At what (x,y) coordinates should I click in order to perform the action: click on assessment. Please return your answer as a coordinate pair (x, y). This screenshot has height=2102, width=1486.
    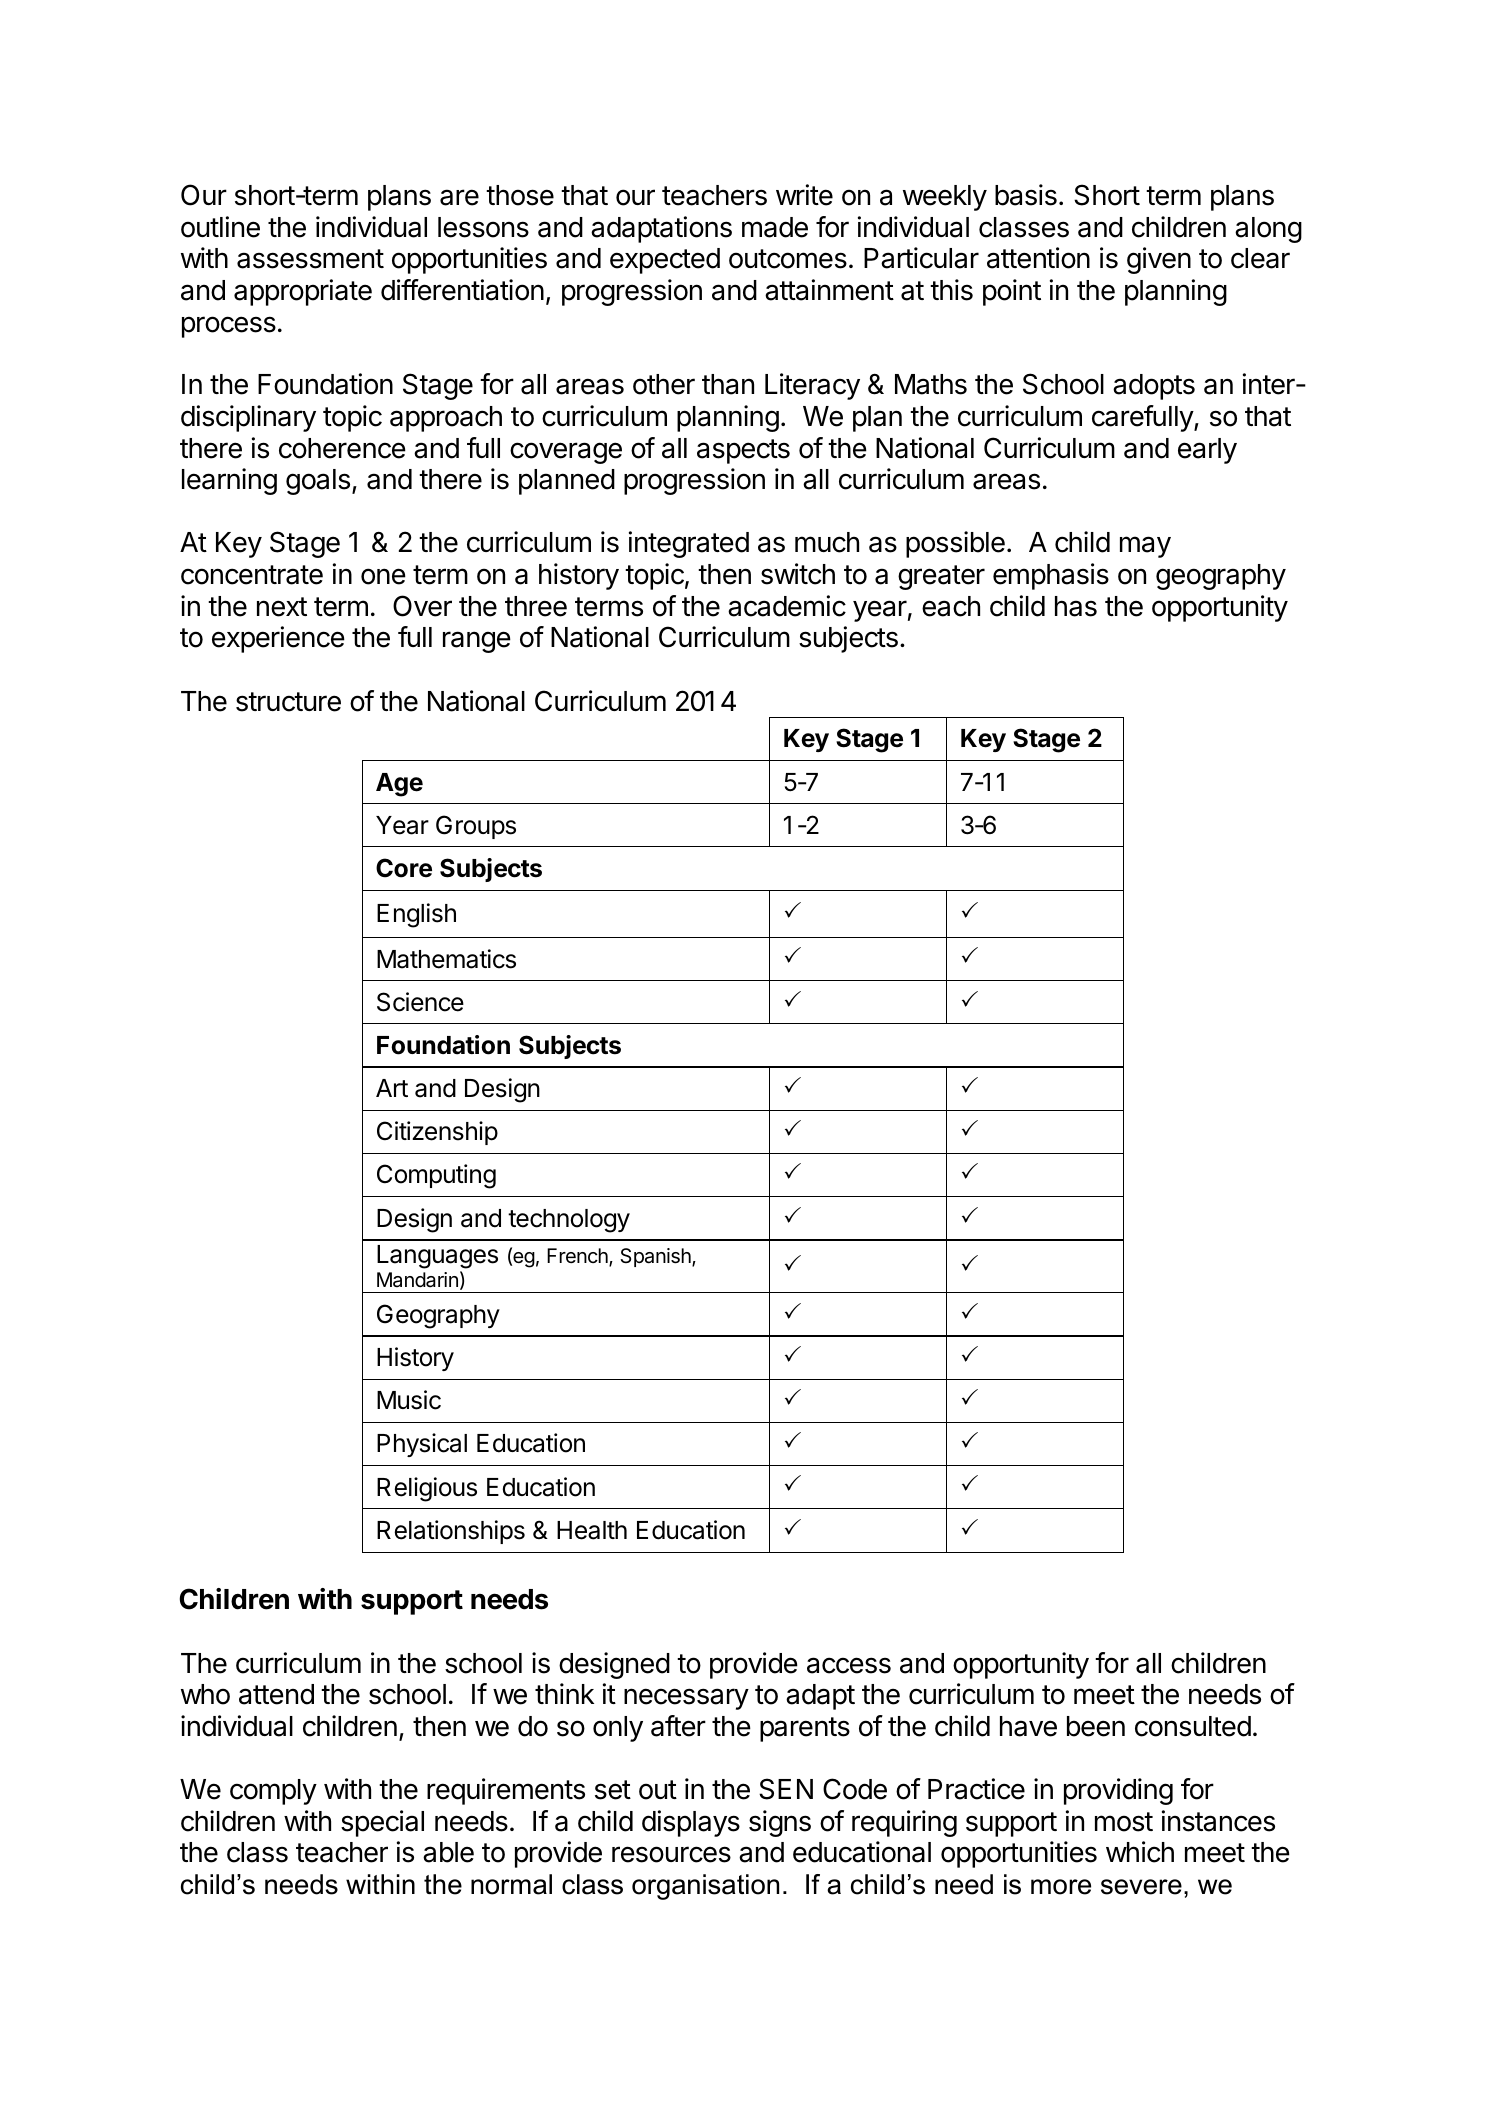
    Looking at the image, I should click on (310, 259).
